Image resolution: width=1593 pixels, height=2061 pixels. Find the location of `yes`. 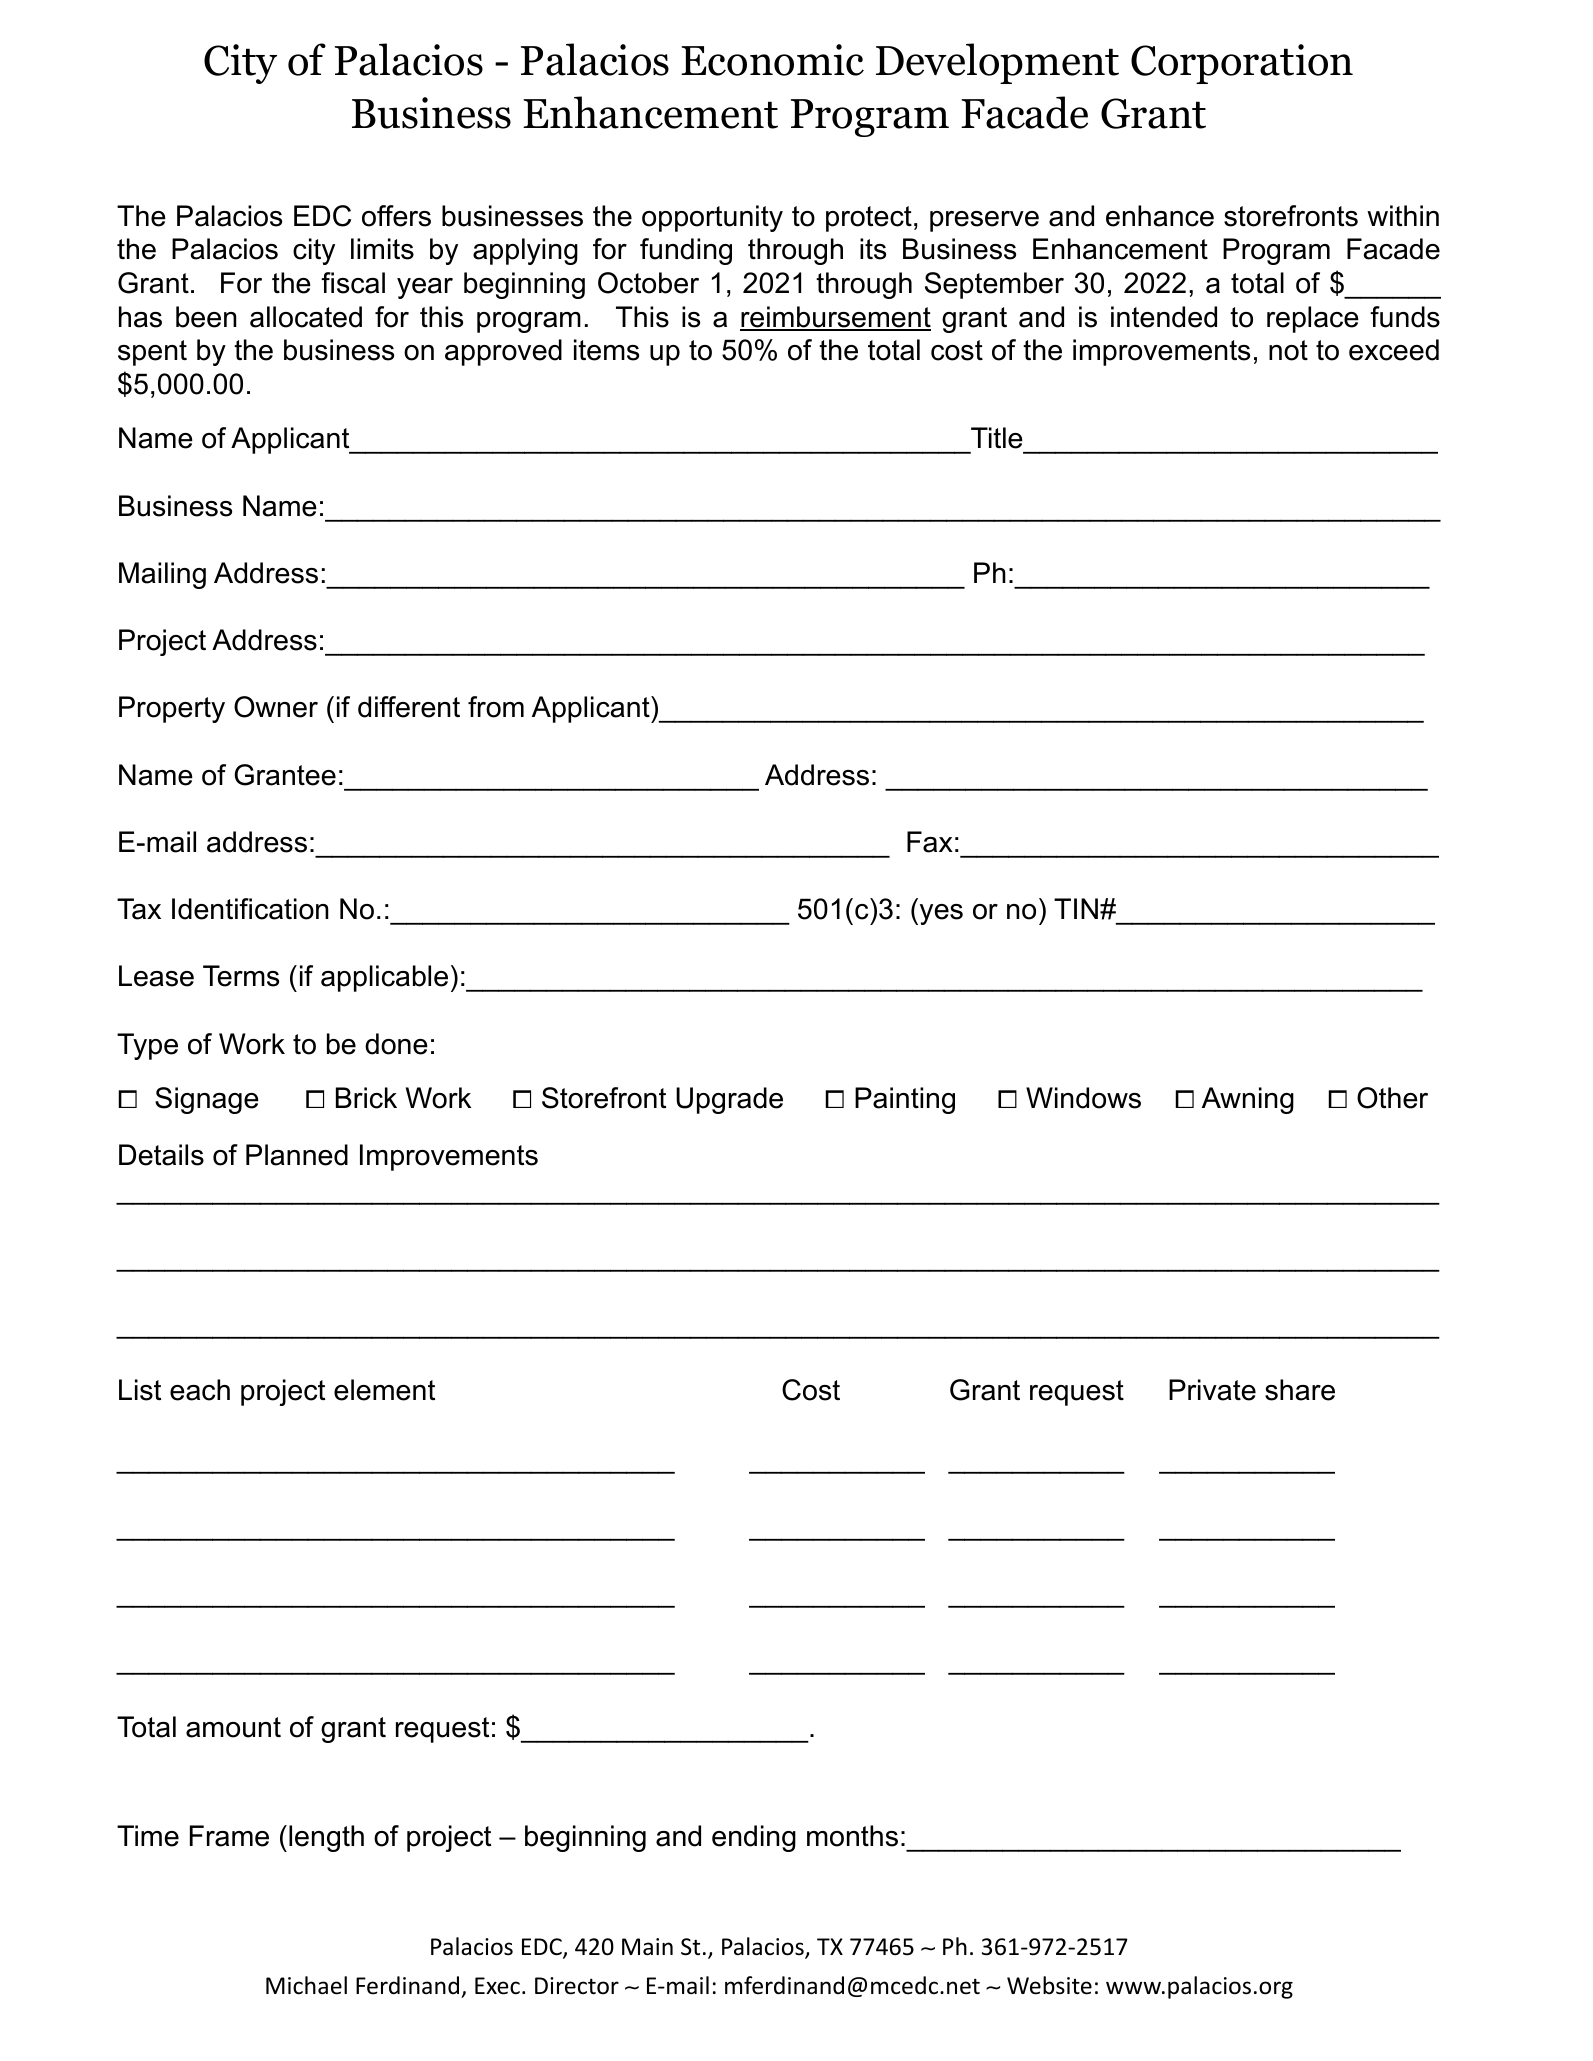

yes is located at coordinates (940, 914).
